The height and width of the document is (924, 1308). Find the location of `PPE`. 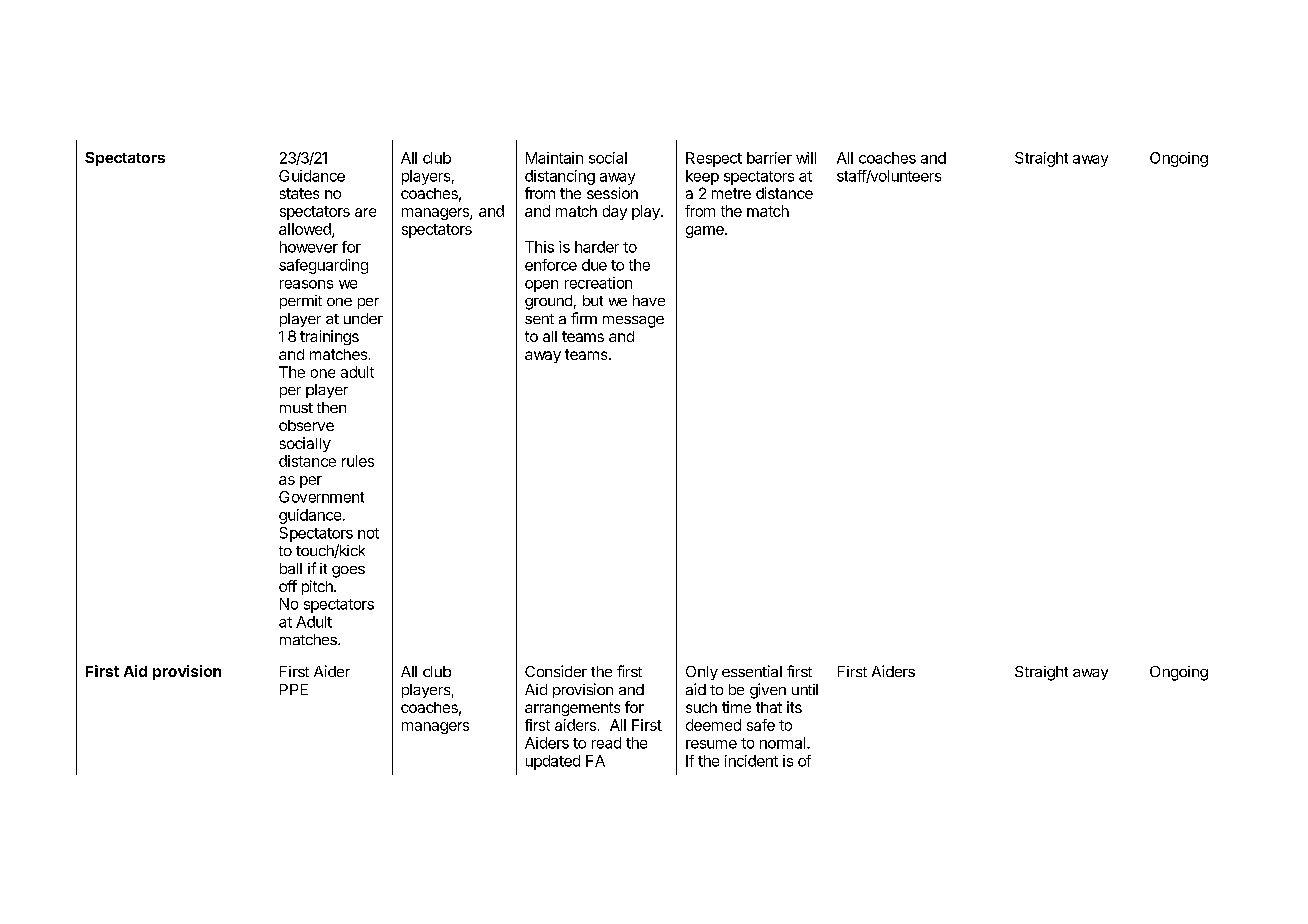

PPE is located at coordinates (294, 689).
